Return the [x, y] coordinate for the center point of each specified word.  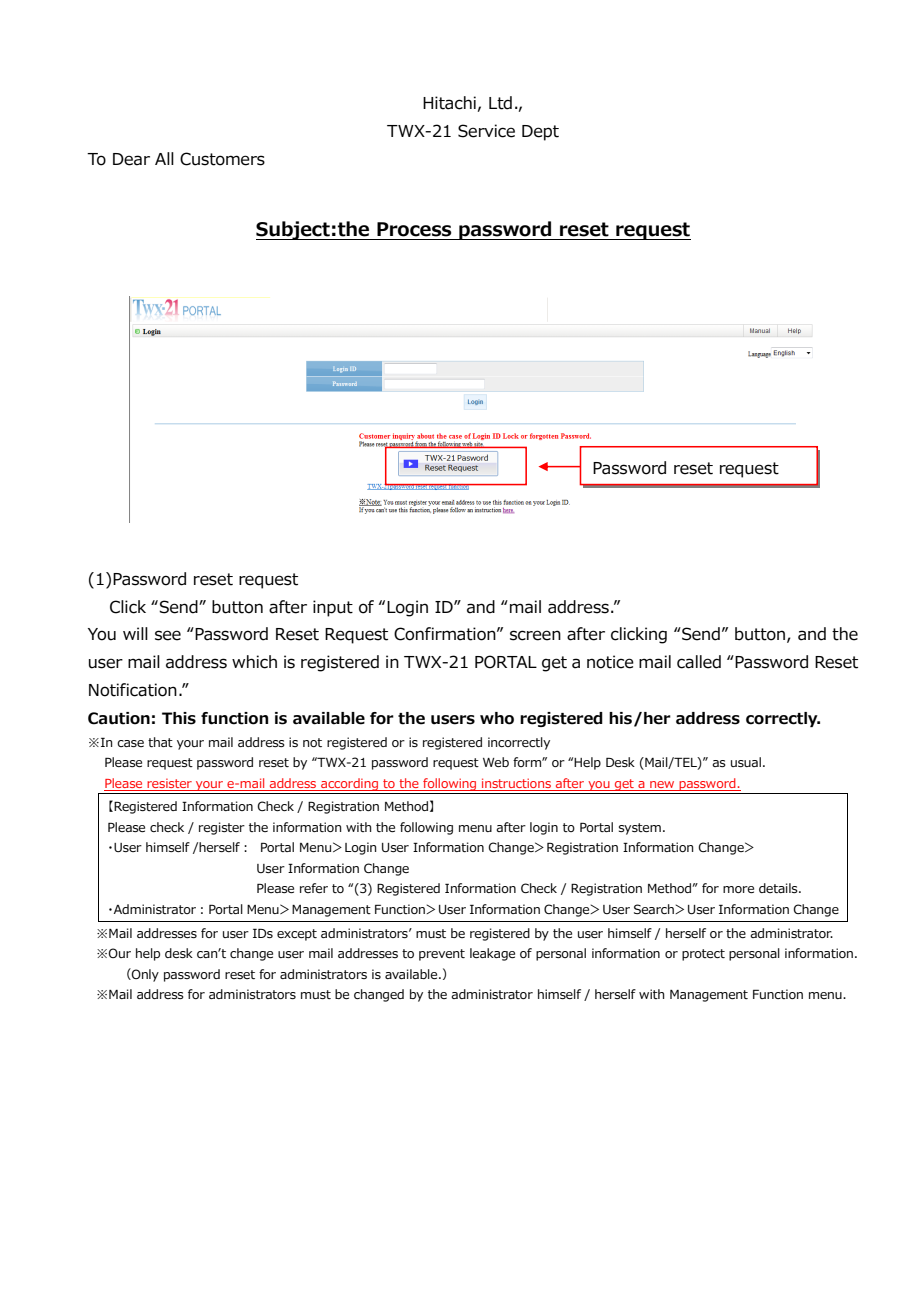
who [497, 718]
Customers [222, 159]
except [297, 935]
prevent [442, 955]
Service [486, 131]
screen [535, 635]
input [333, 608]
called [699, 662]
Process [414, 229]
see [168, 635]
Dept [540, 133]
